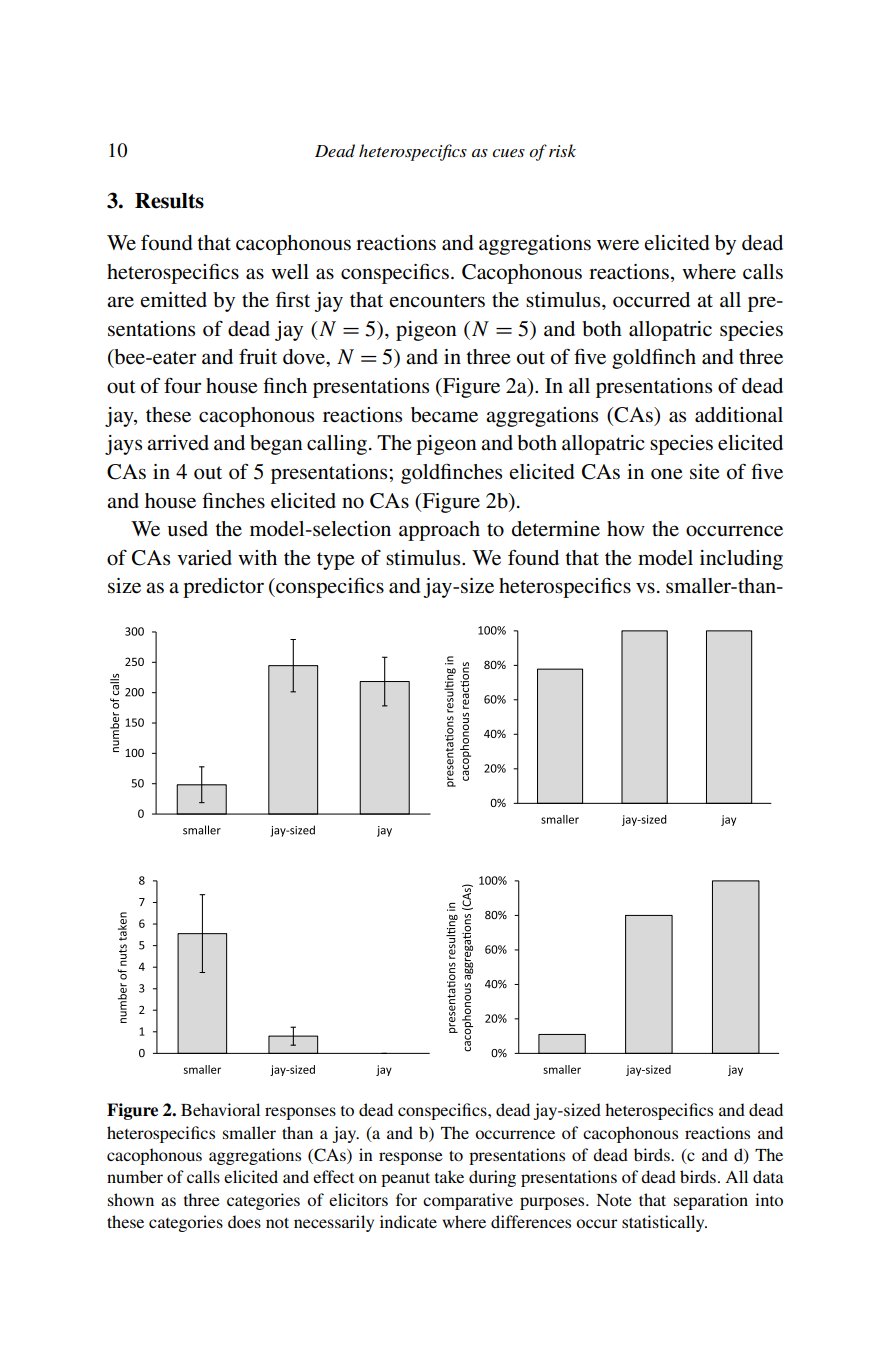  What do you see at coordinates (741, 560) in the screenshot?
I see `including` at bounding box center [741, 560].
